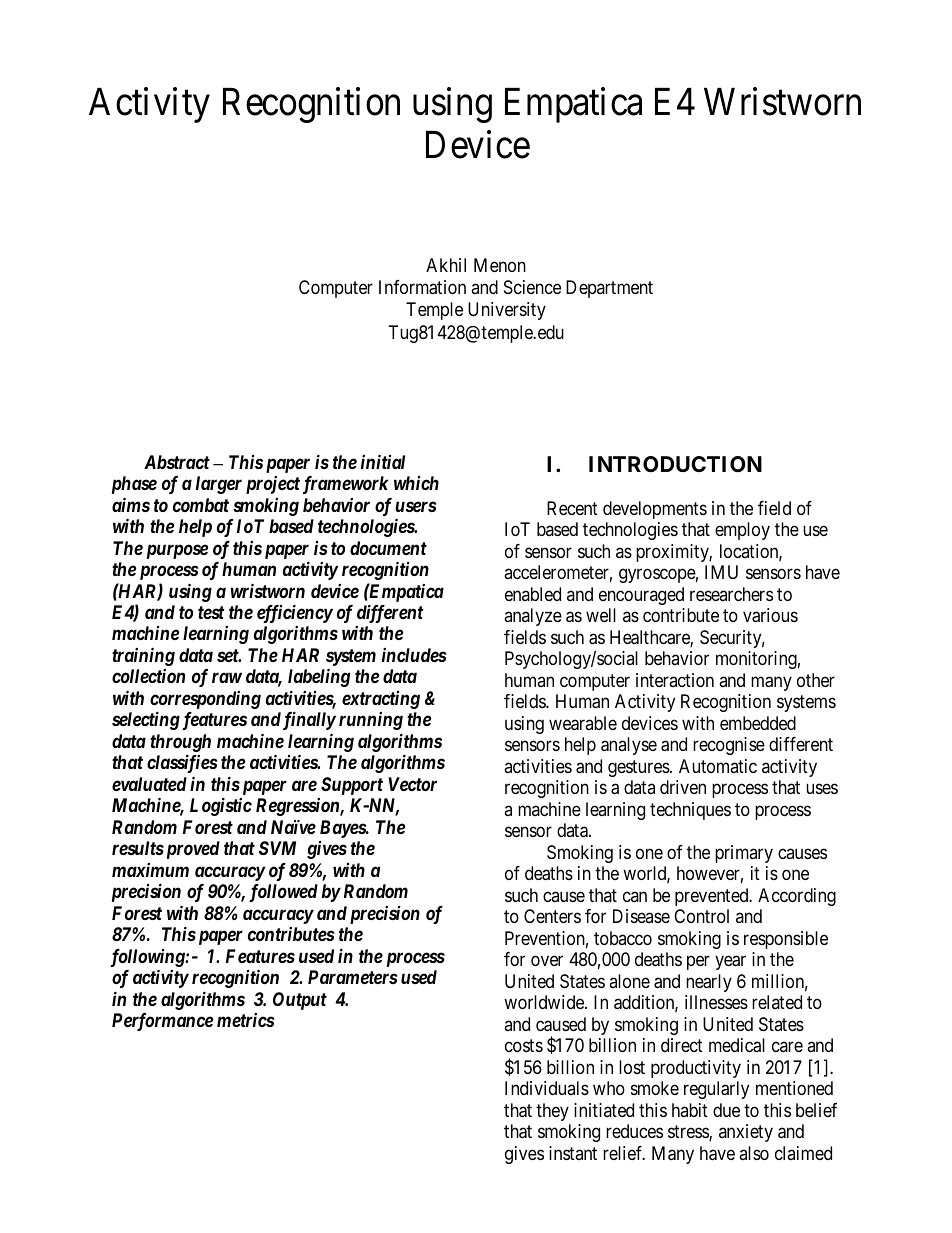 The width and height of the document is (952, 1233). Describe the element at coordinates (283, 893) in the document. I see `followed` at that location.
